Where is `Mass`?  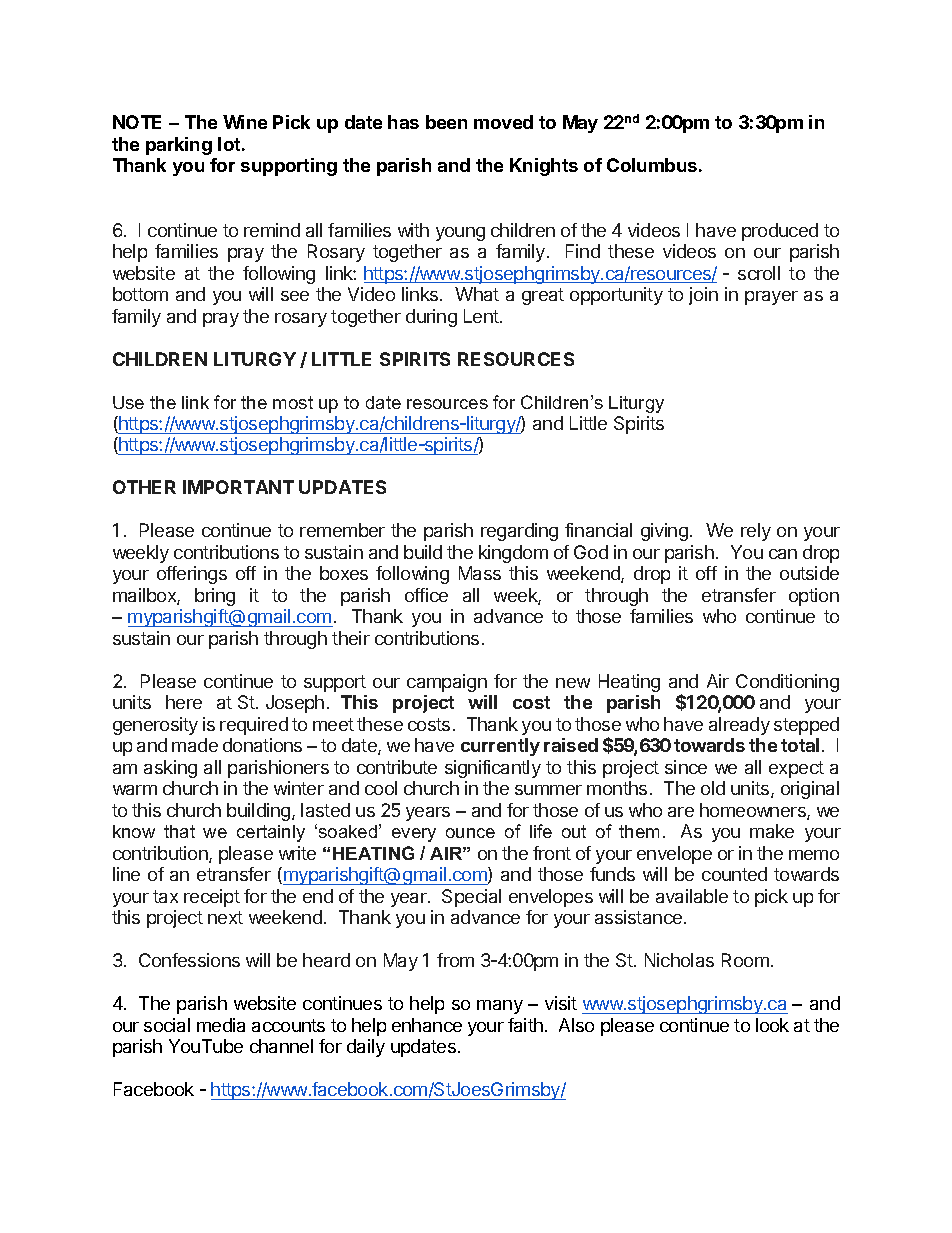
Mass is located at coordinates (480, 573).
